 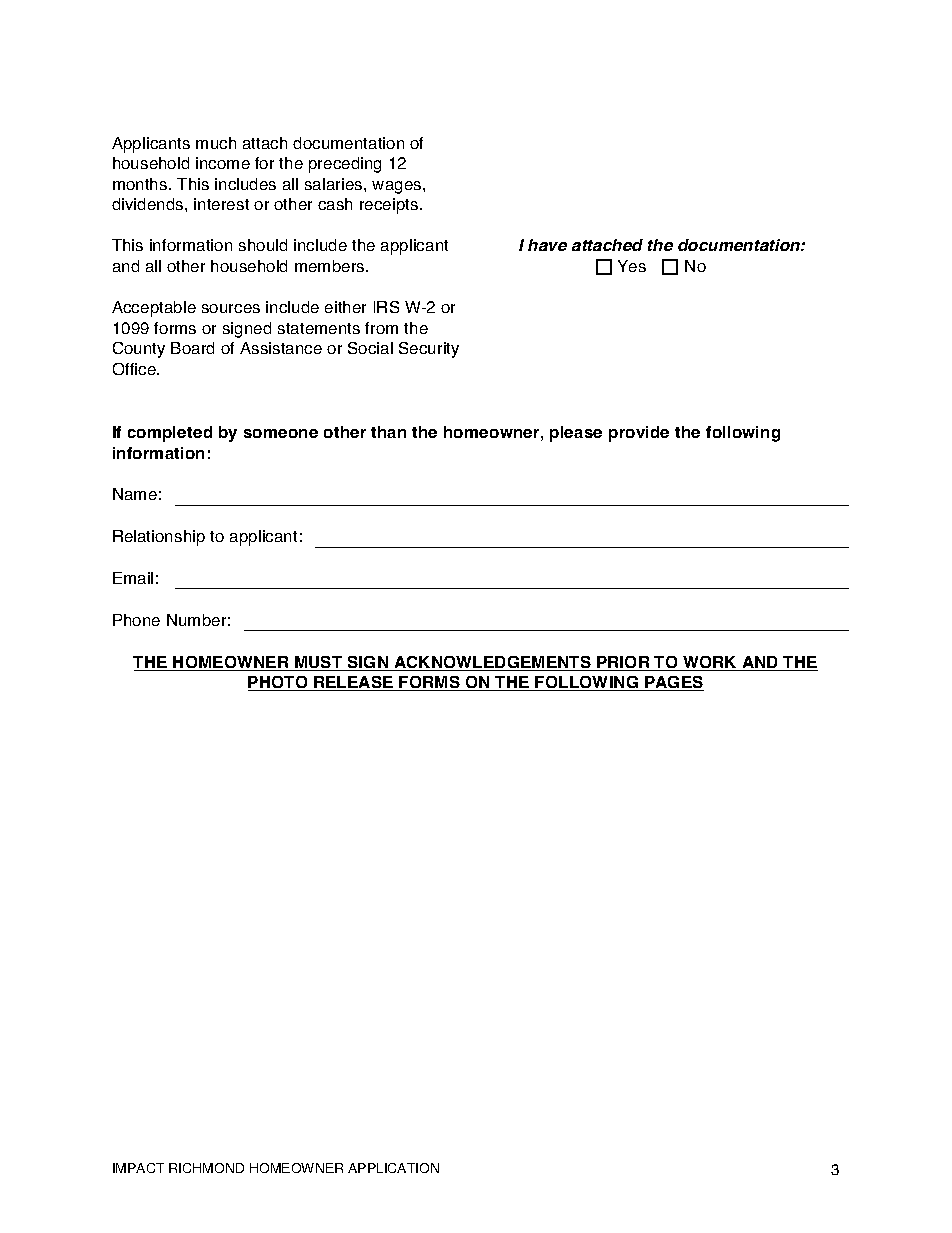 What do you see at coordinates (673, 683) in the screenshot?
I see `PAGES` at bounding box center [673, 683].
